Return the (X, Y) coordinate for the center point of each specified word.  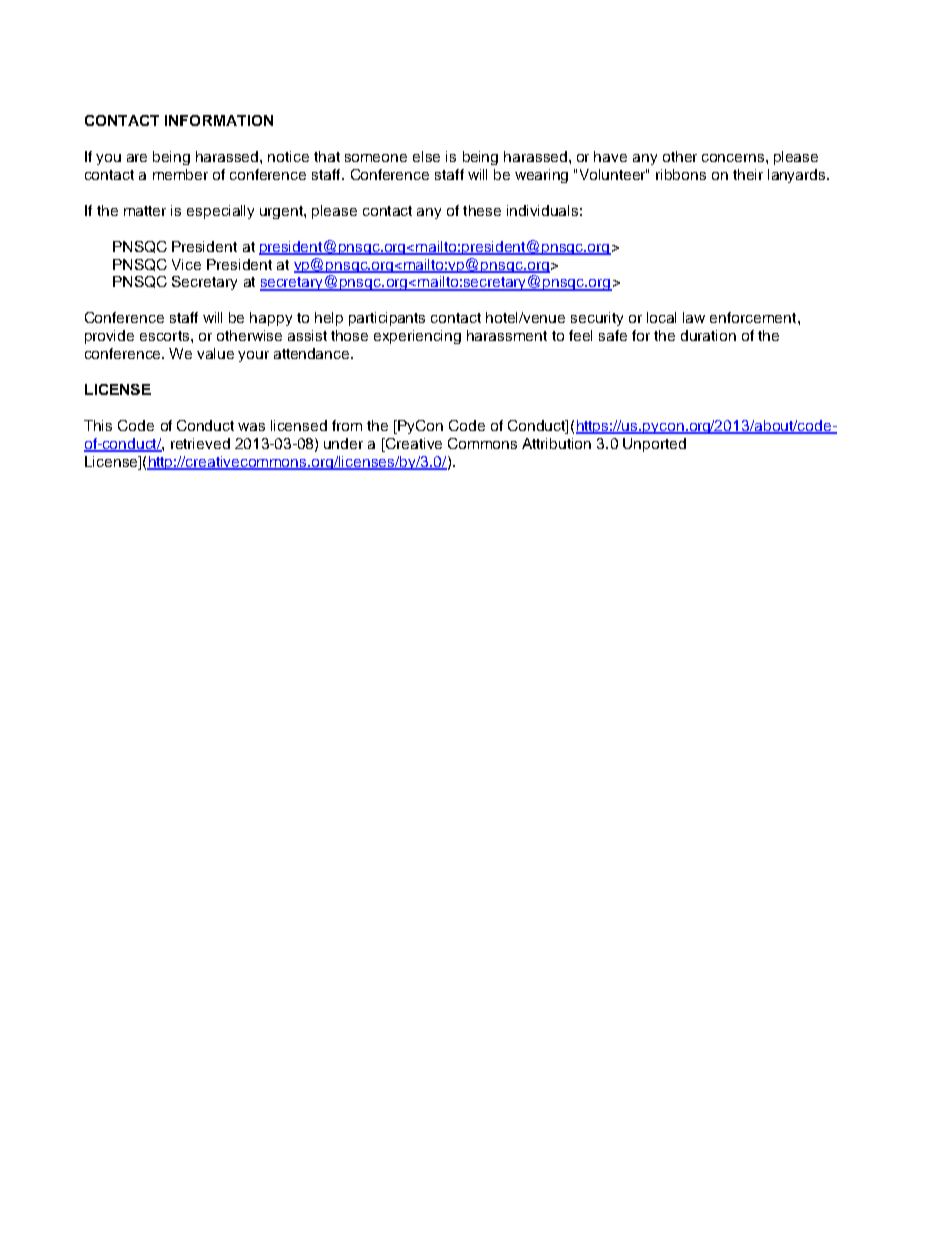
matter (145, 211)
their (748, 174)
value (215, 353)
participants (387, 319)
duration (708, 335)
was (251, 427)
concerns (734, 158)
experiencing (417, 337)
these (482, 210)
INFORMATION (219, 120)
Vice (186, 264)
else (426, 156)
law (694, 317)
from (347, 425)
